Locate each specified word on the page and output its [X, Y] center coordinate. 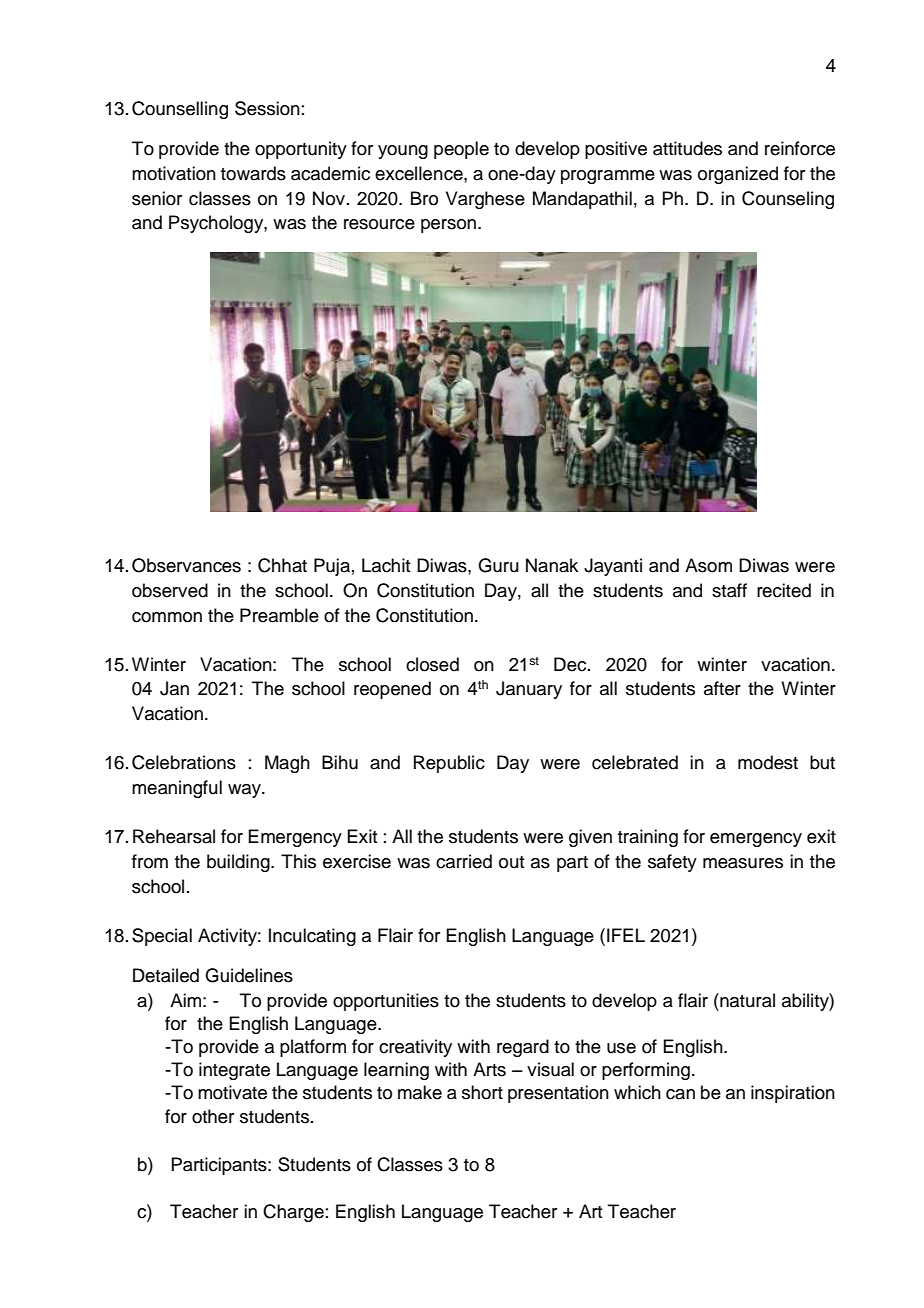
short [482, 1092]
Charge [293, 1213]
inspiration [793, 1094]
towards [253, 173]
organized [738, 175]
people [461, 150]
